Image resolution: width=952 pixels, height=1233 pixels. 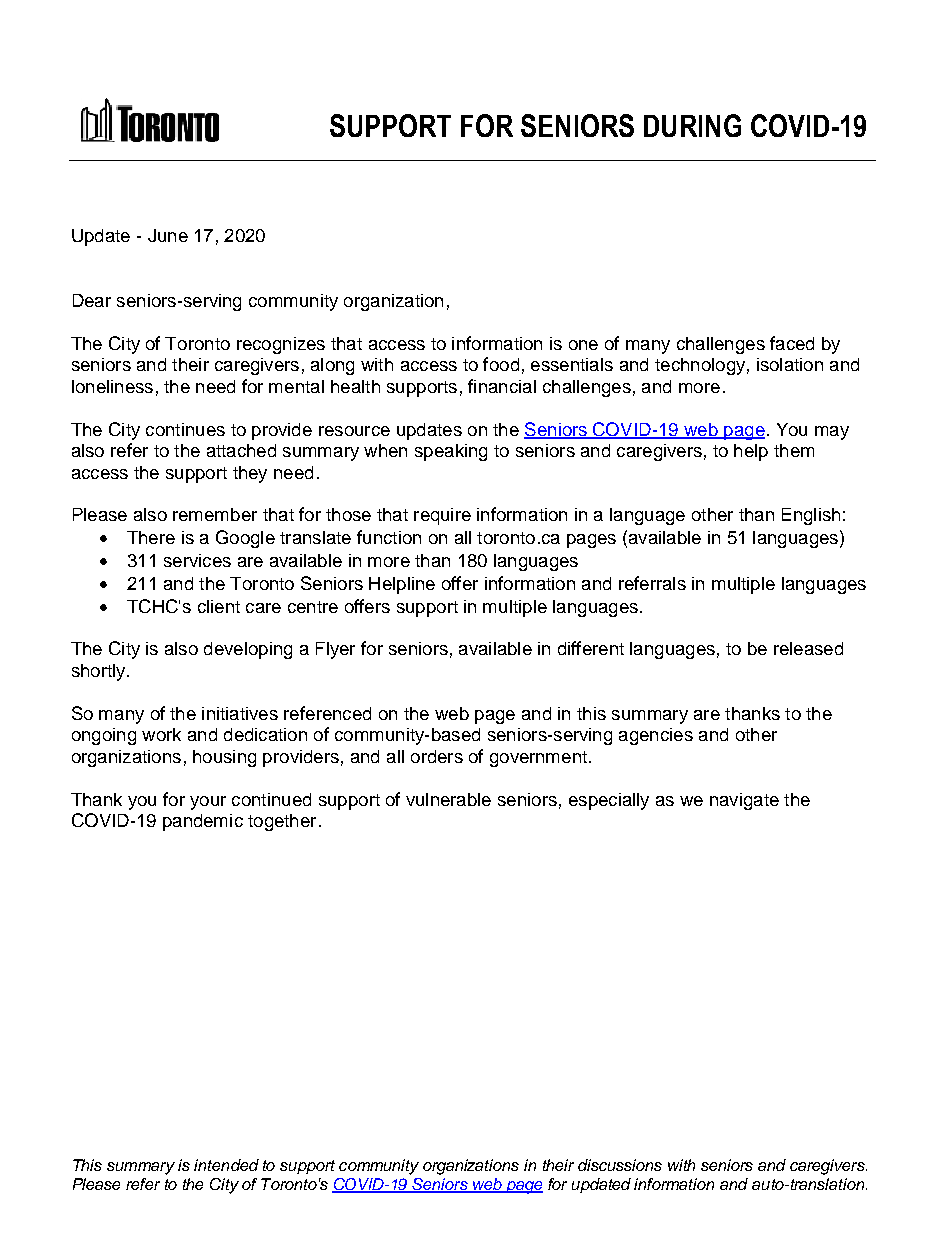 I want to click on navigate, so click(x=744, y=801).
